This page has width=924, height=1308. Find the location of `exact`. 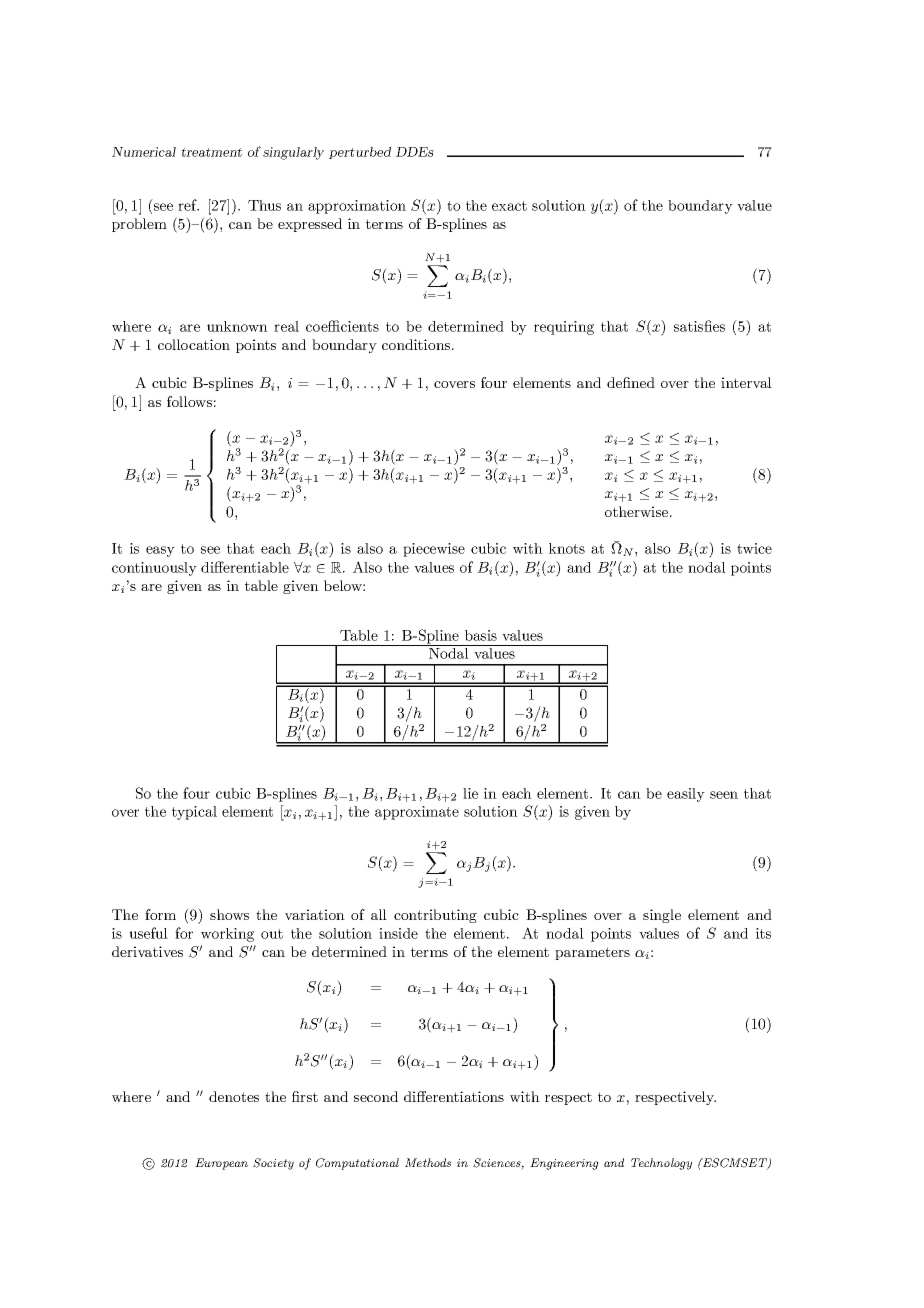

exact is located at coordinates (509, 206).
